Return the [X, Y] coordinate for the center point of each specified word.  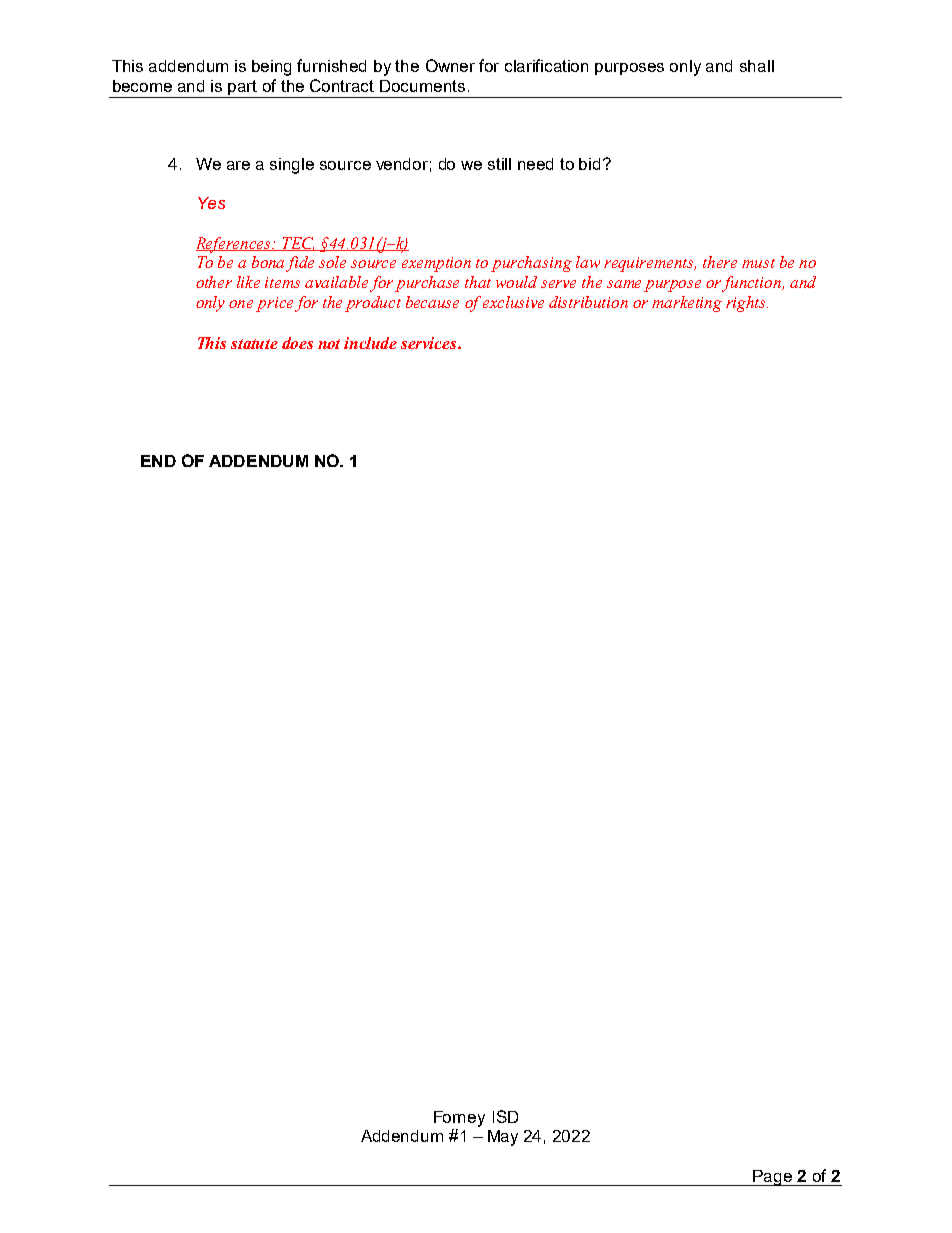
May [503, 1138]
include [370, 343]
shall [757, 66]
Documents [422, 86]
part [243, 89]
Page [772, 1178]
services [430, 343]
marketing [687, 304]
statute [254, 344]
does [297, 343]
